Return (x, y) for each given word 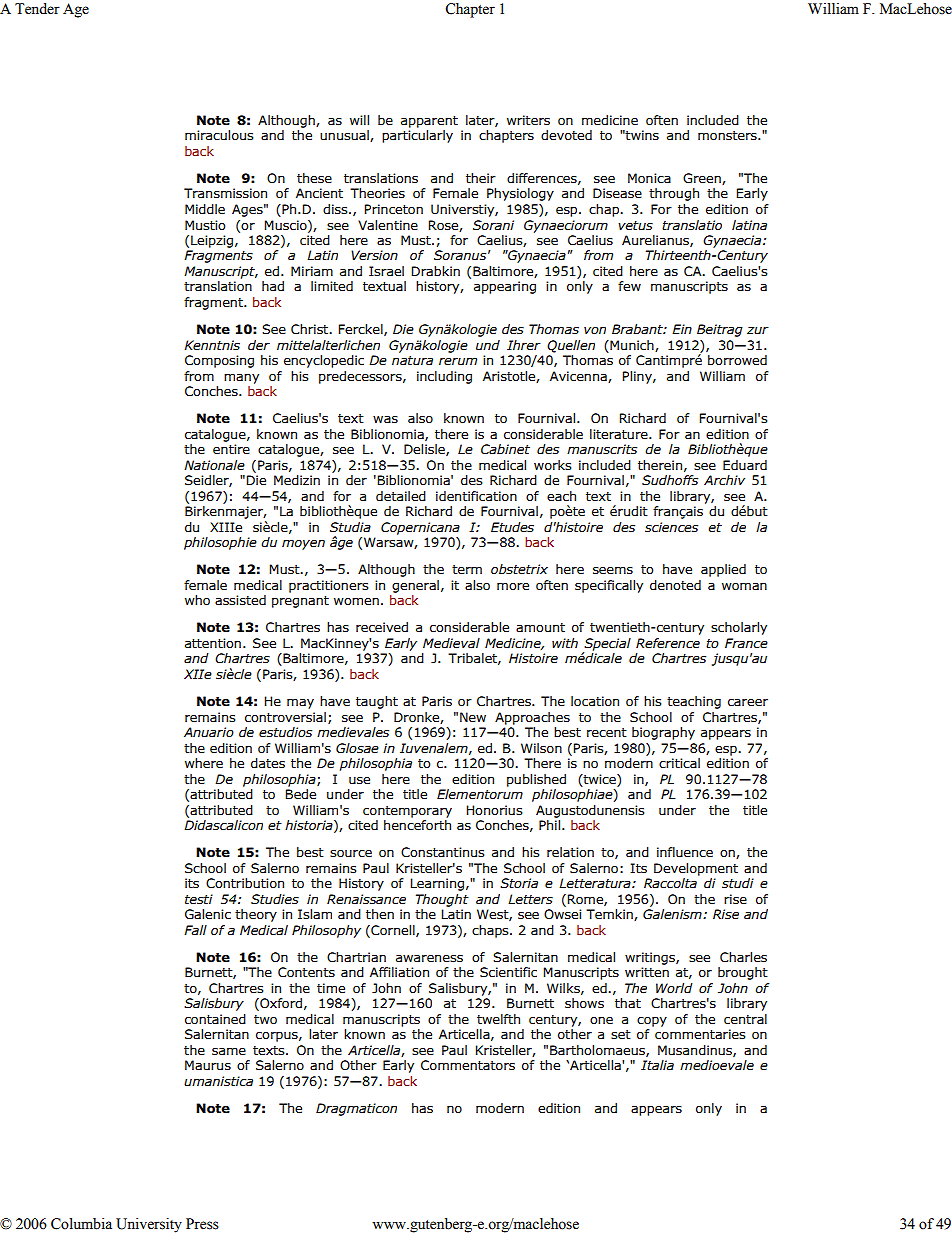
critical (679, 763)
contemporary (407, 812)
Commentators (468, 1065)
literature (620, 434)
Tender (37, 9)
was (385, 419)
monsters (728, 136)
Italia (657, 1065)
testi (199, 899)
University (149, 1225)
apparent (429, 122)
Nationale (214, 465)
